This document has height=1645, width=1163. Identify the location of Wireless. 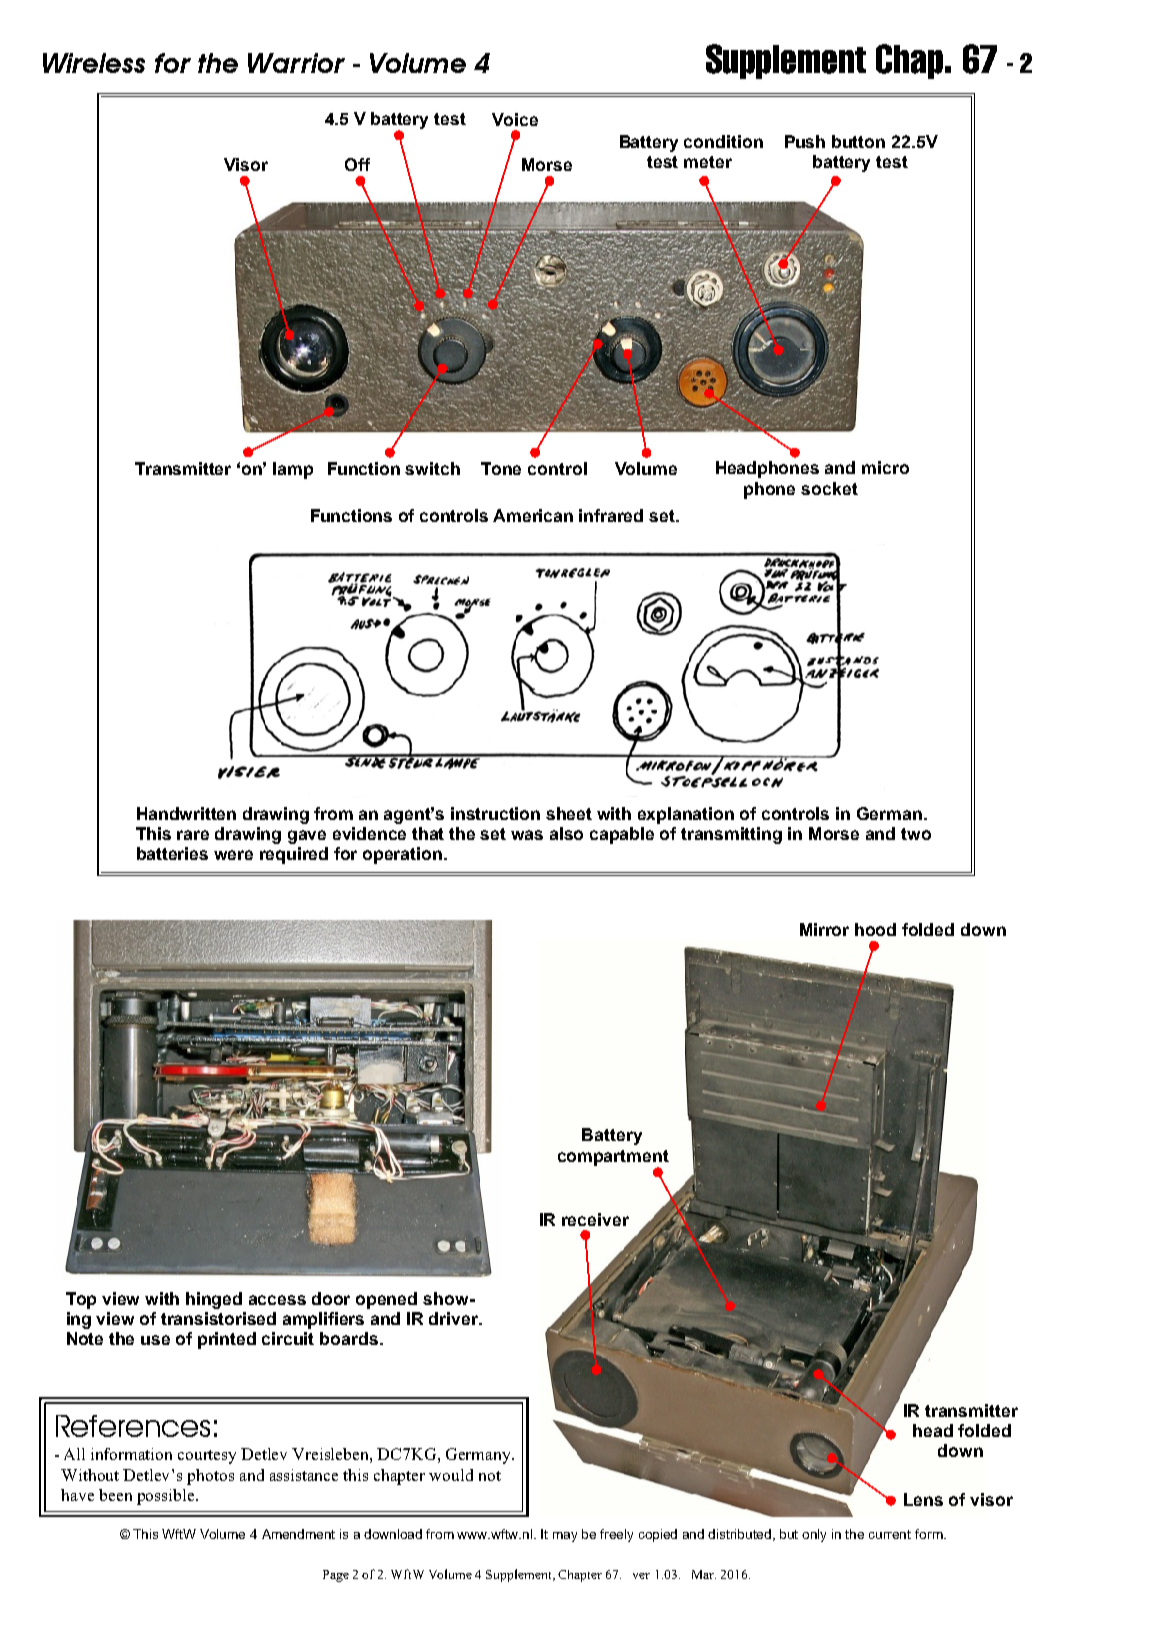
(94, 63).
